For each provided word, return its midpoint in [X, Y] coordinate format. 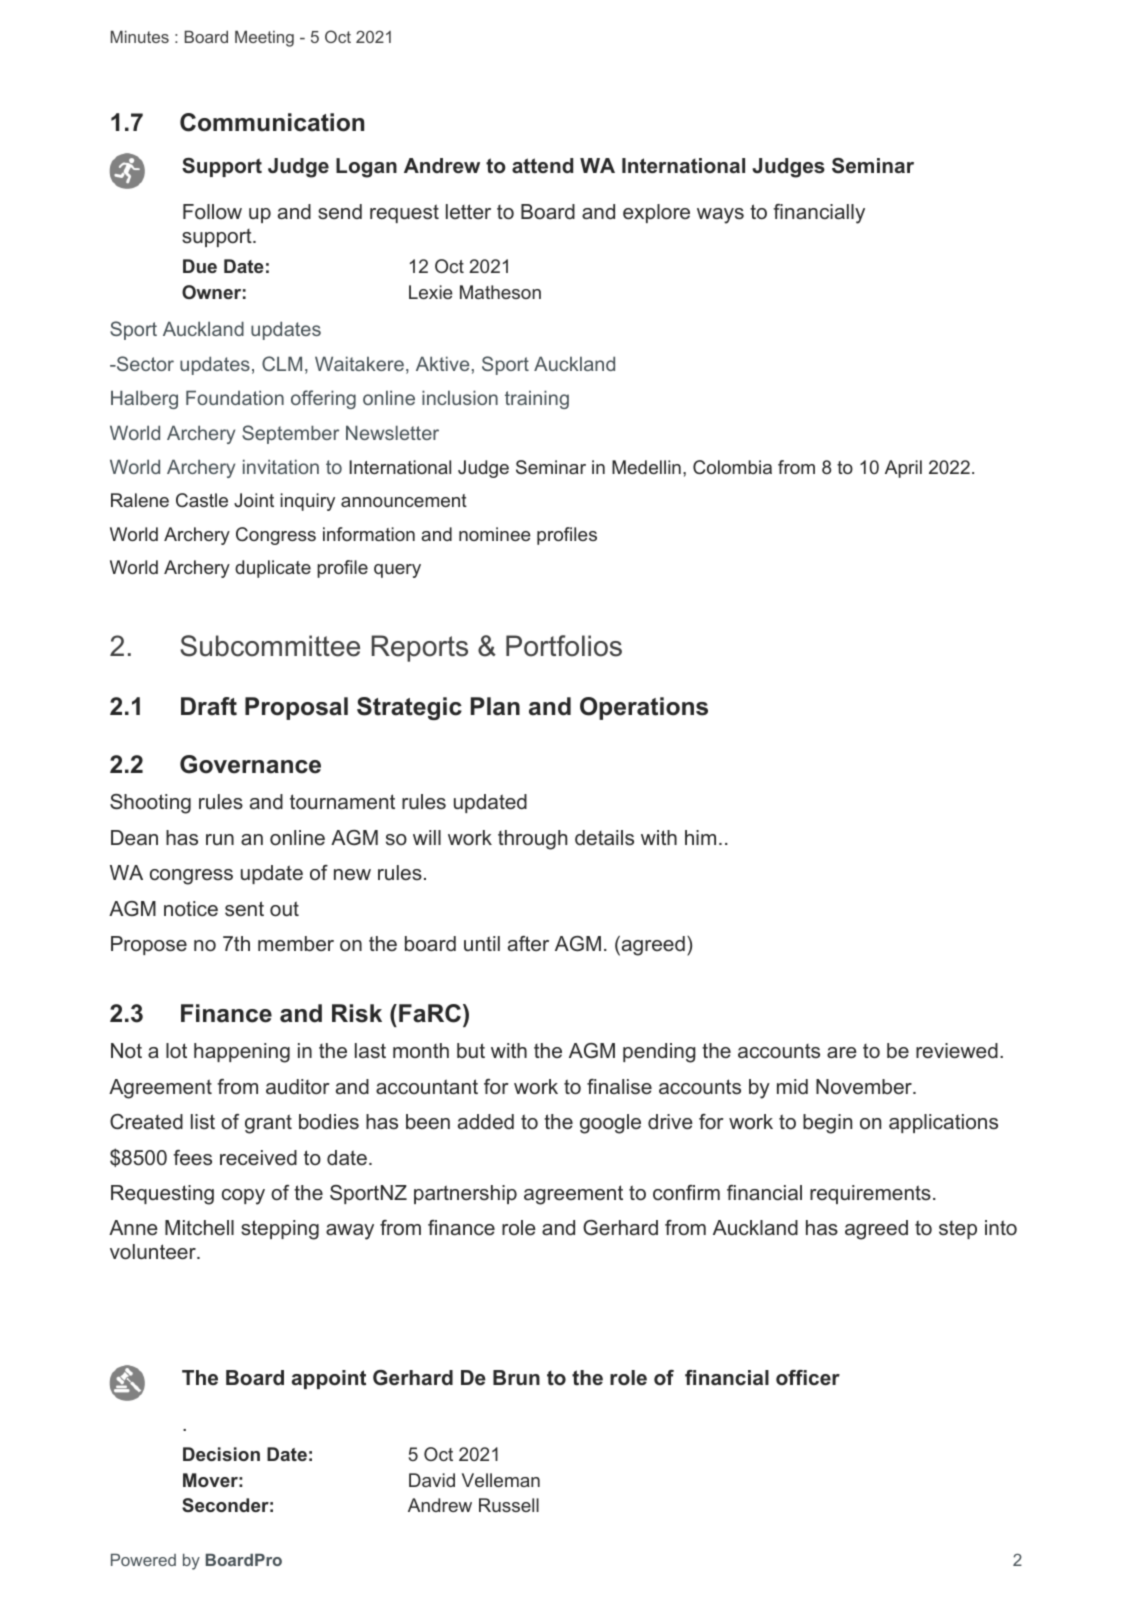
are [842, 1052]
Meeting [264, 38]
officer [808, 1378]
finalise [619, 1087]
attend [542, 166]
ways [720, 216]
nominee [495, 534]
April [903, 469]
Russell [509, 1505]
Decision [221, 1454]
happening [242, 1053]
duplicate [273, 569]
